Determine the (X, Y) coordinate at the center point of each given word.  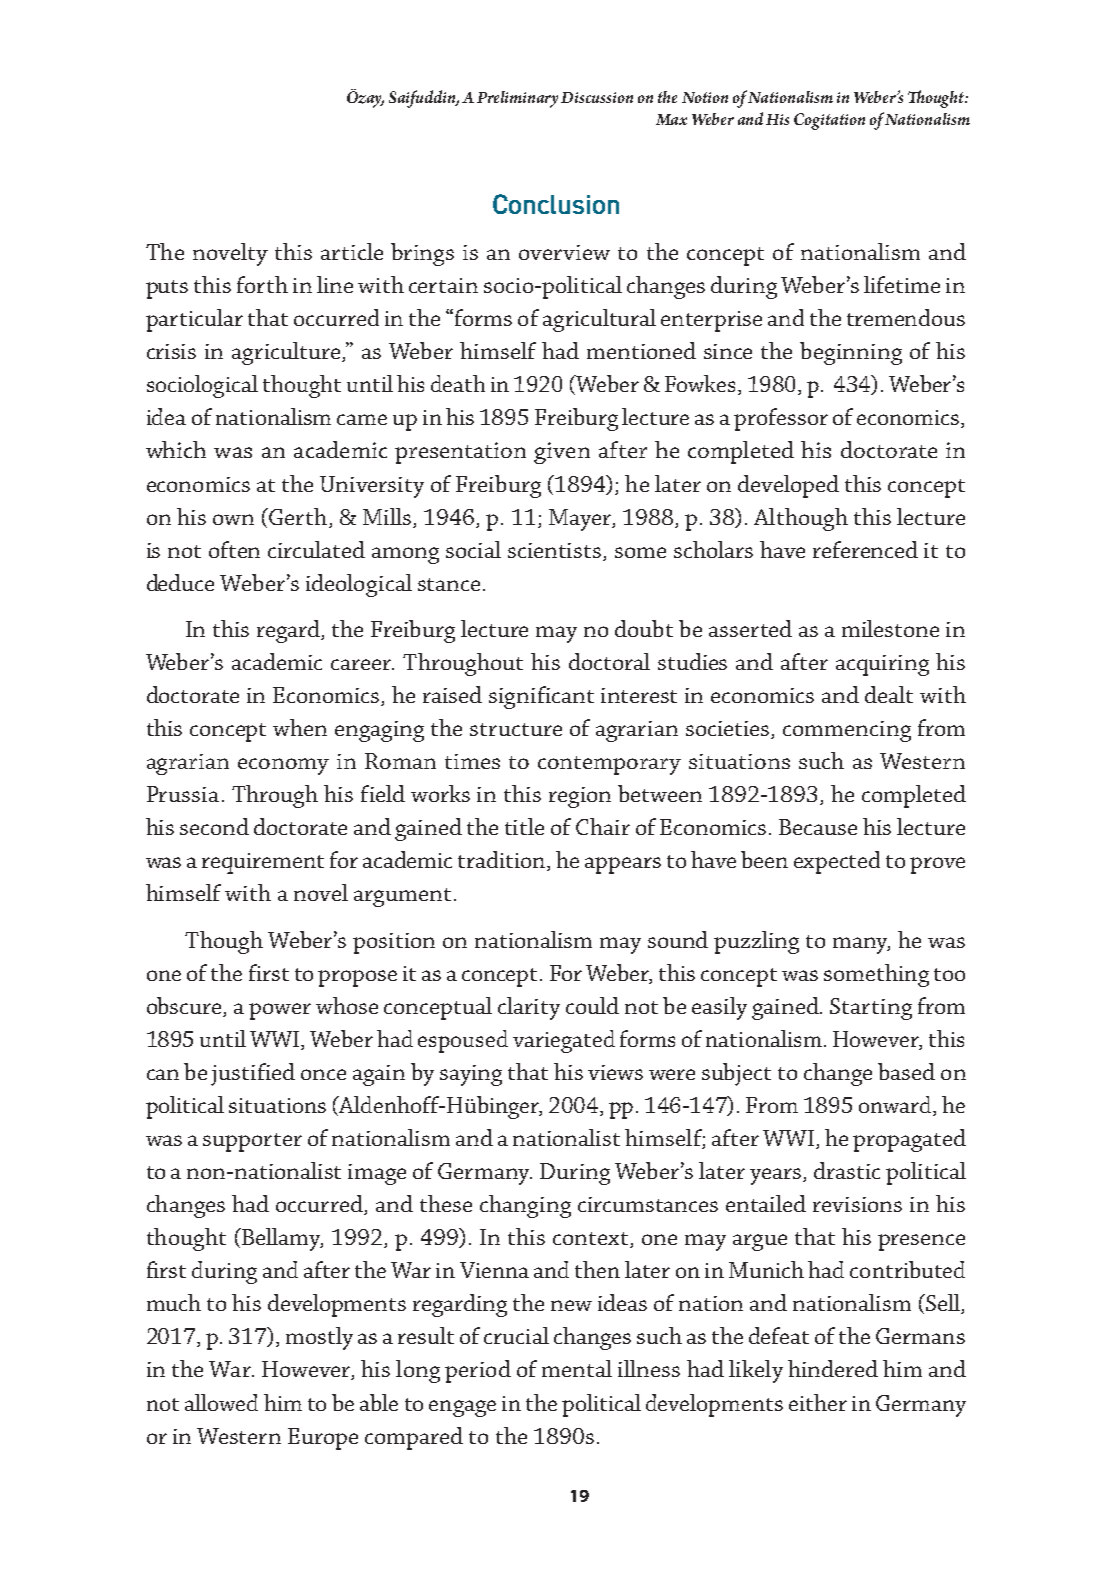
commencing (847, 731)
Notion (705, 97)
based (906, 1071)
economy (283, 766)
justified (253, 1074)
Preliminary (517, 99)
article (352, 251)
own (233, 519)
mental (577, 1368)
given (562, 453)
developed (788, 486)
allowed (221, 1402)
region (580, 797)
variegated (564, 1041)
